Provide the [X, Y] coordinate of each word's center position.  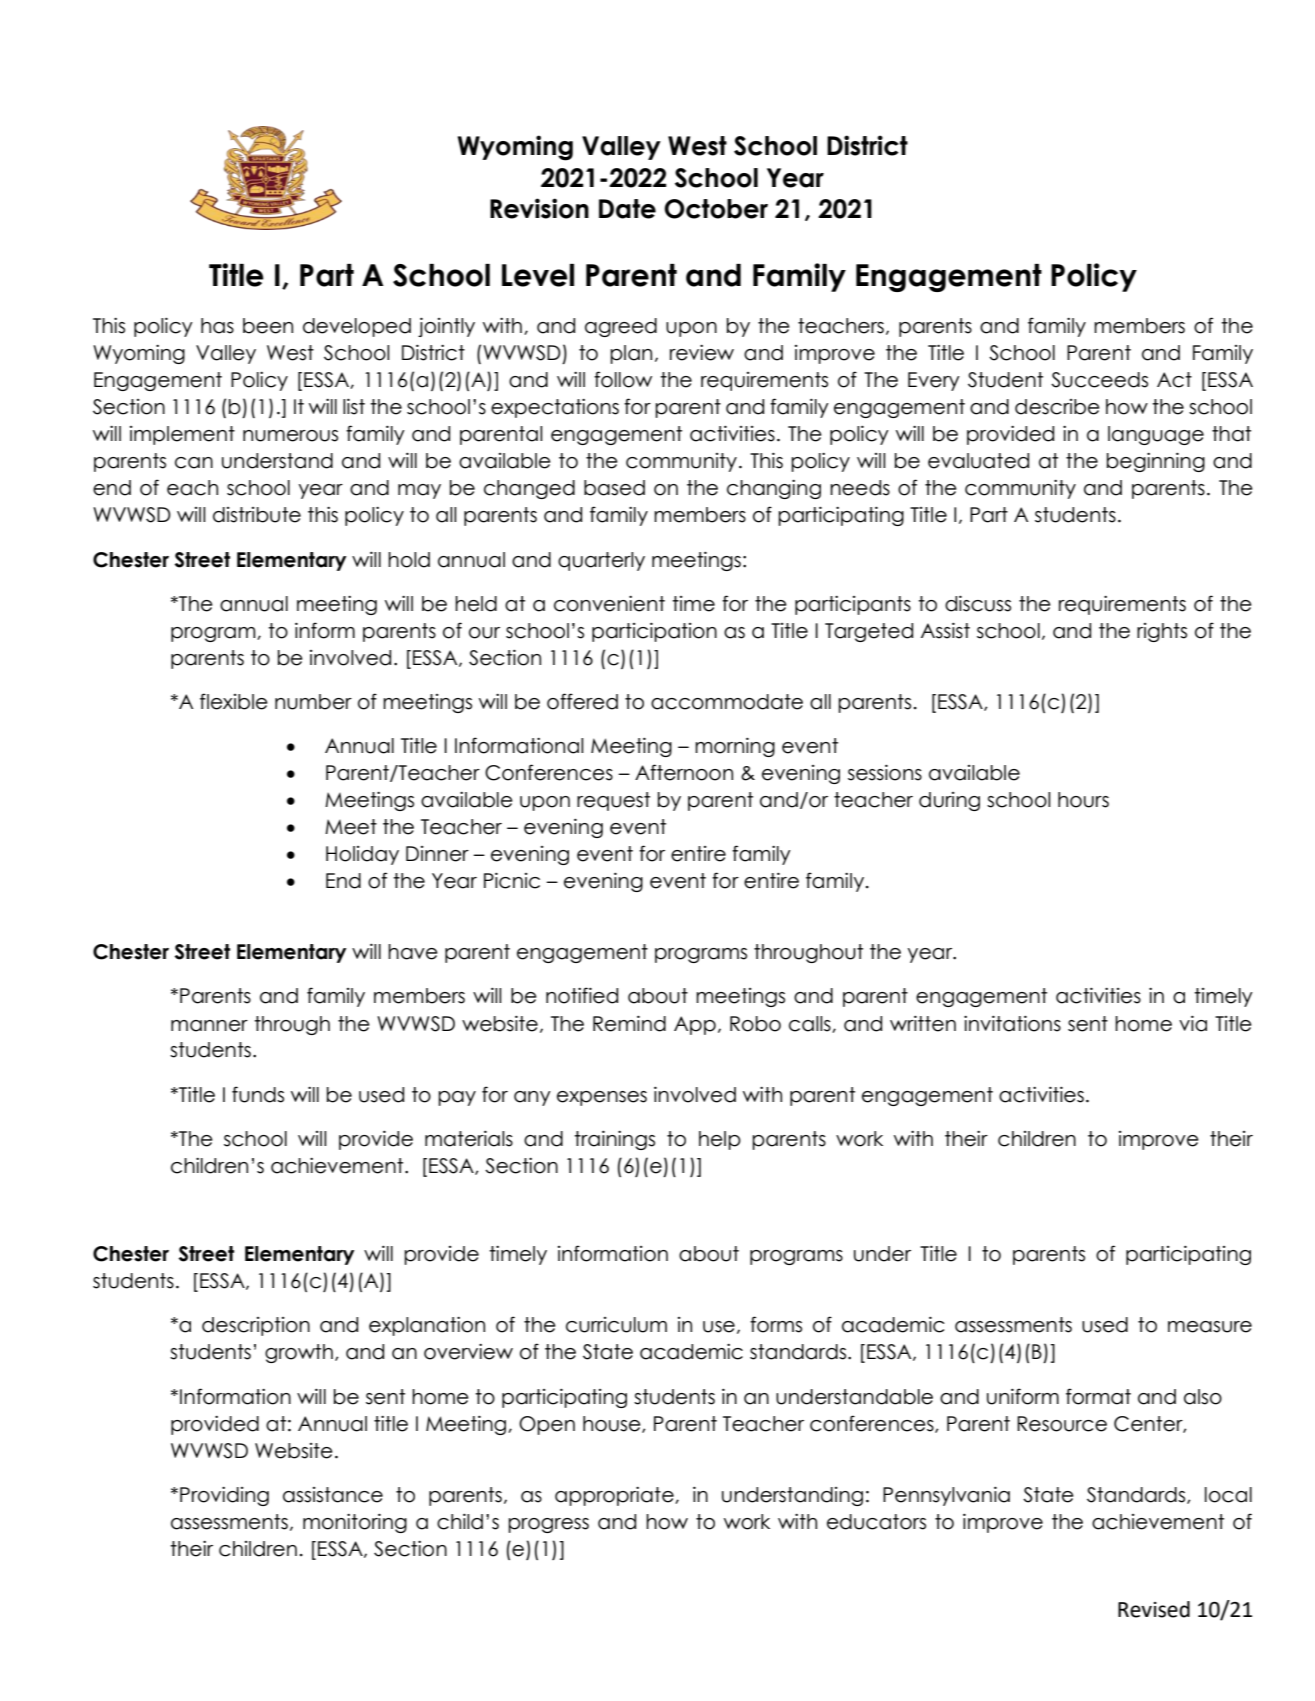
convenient [609, 604]
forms [776, 1324]
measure [1210, 1327]
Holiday [362, 855]
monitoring [355, 1523]
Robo [755, 1024]
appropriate [615, 1496]
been [268, 326]
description [256, 1326]
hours [1083, 800]
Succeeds [1099, 380]
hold [409, 560]
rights [1162, 632]
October [716, 209]
